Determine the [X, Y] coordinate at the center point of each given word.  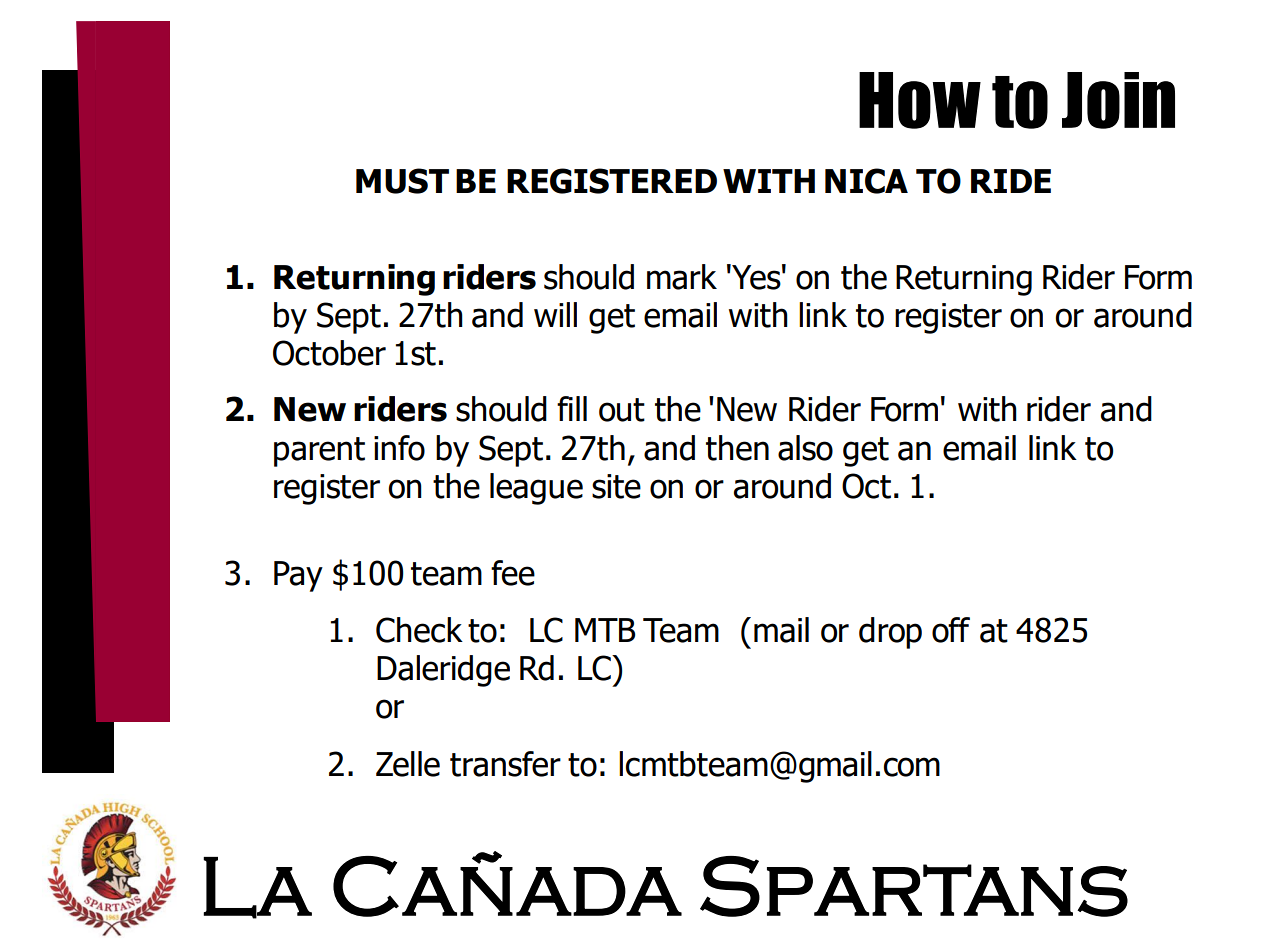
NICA [866, 181]
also [805, 448]
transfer [505, 764]
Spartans [914, 886]
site [616, 486]
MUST [402, 181]
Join [1118, 100]
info [399, 448]
